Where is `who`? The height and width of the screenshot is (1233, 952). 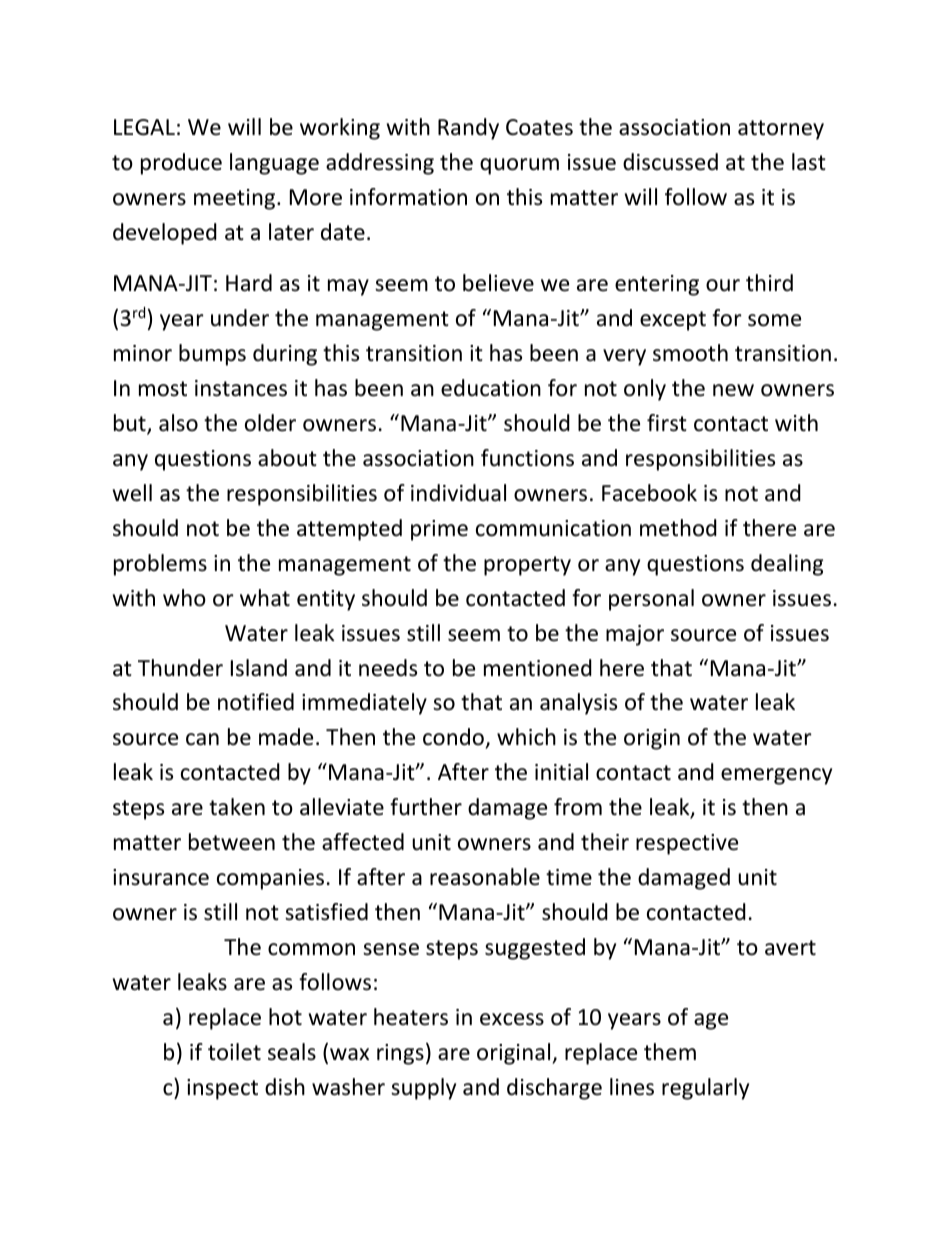
who is located at coordinates (184, 598).
